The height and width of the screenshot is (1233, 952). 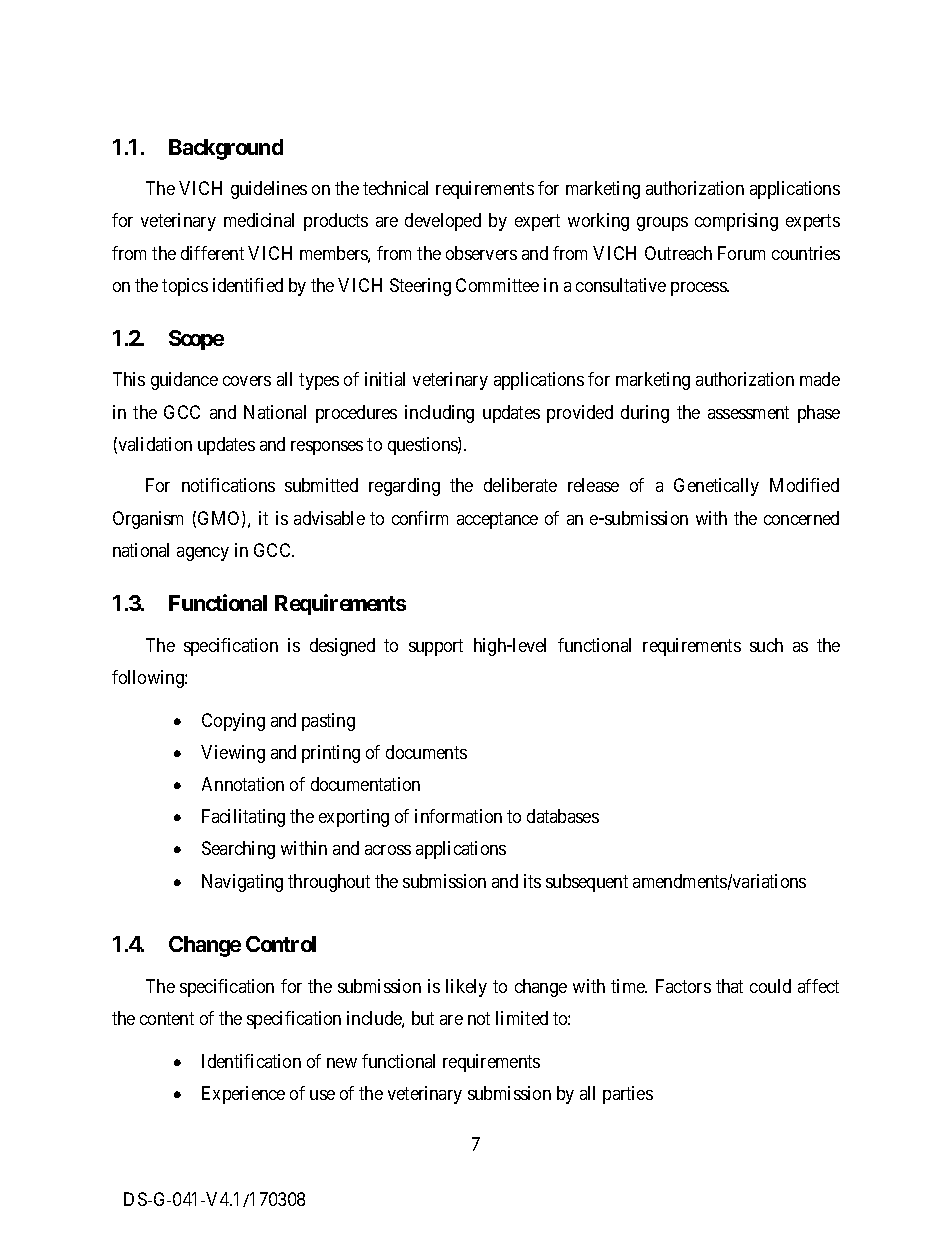 What do you see at coordinates (251, 1061) in the screenshot?
I see `Identification` at bounding box center [251, 1061].
